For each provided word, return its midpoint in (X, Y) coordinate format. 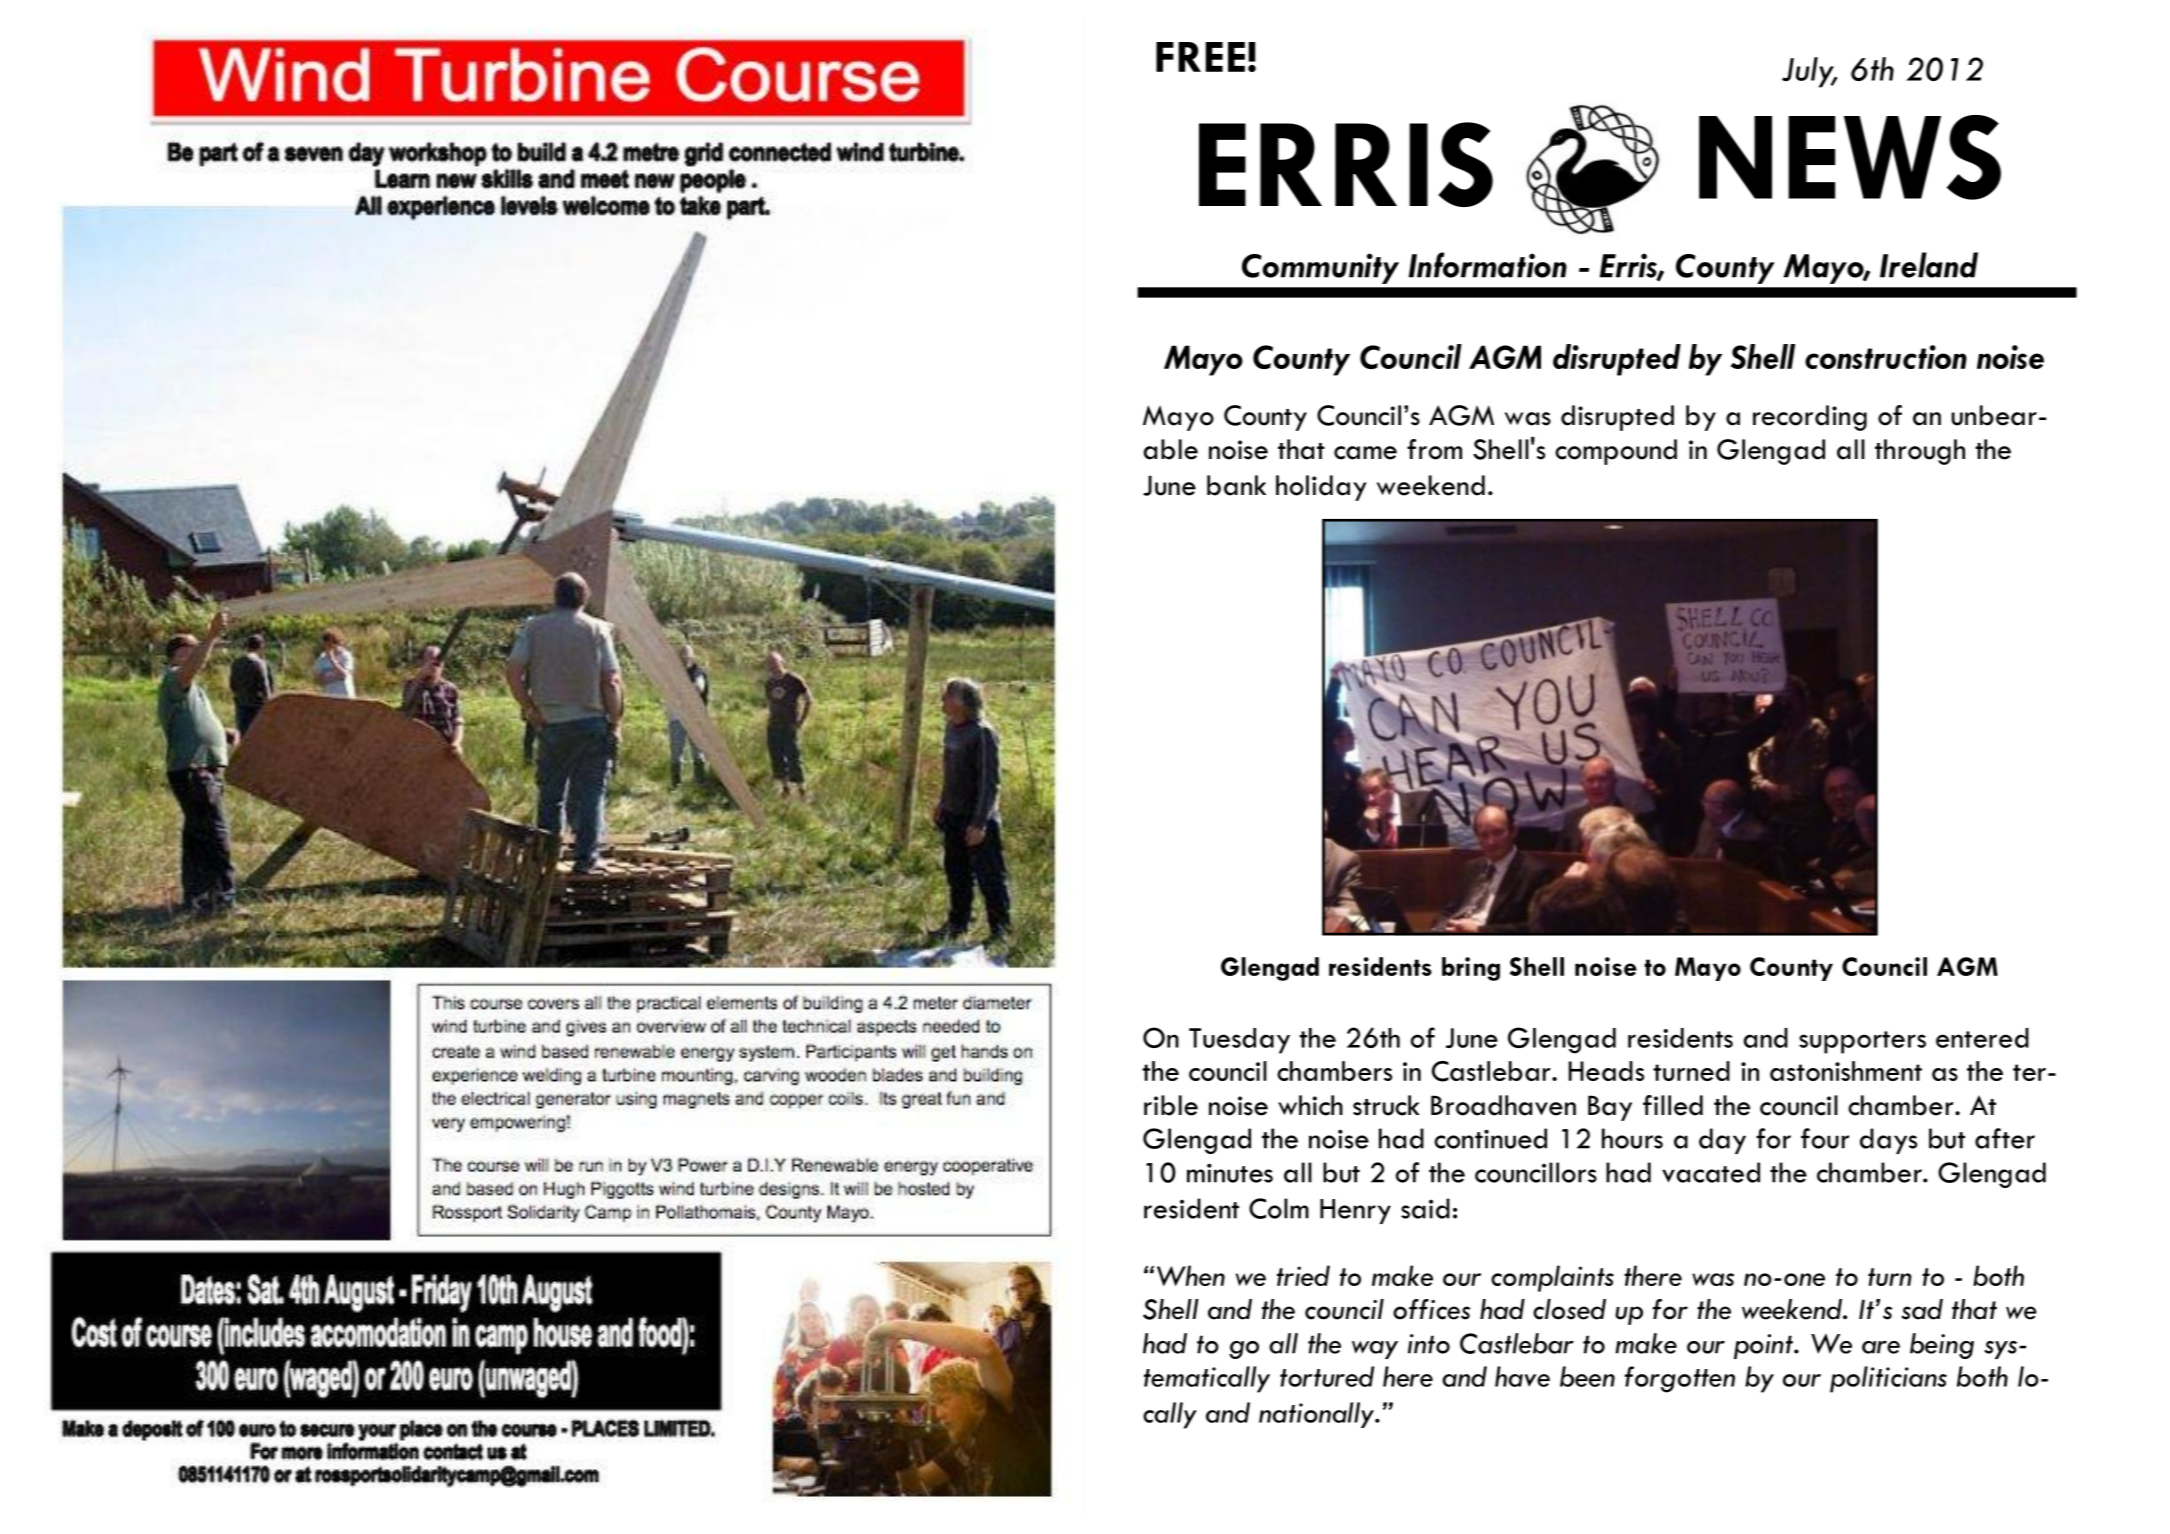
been (1587, 1376)
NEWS (1850, 157)
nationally (1317, 1415)
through (1920, 452)
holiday (1321, 488)
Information (1488, 265)
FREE (1200, 57)
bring (1471, 969)
